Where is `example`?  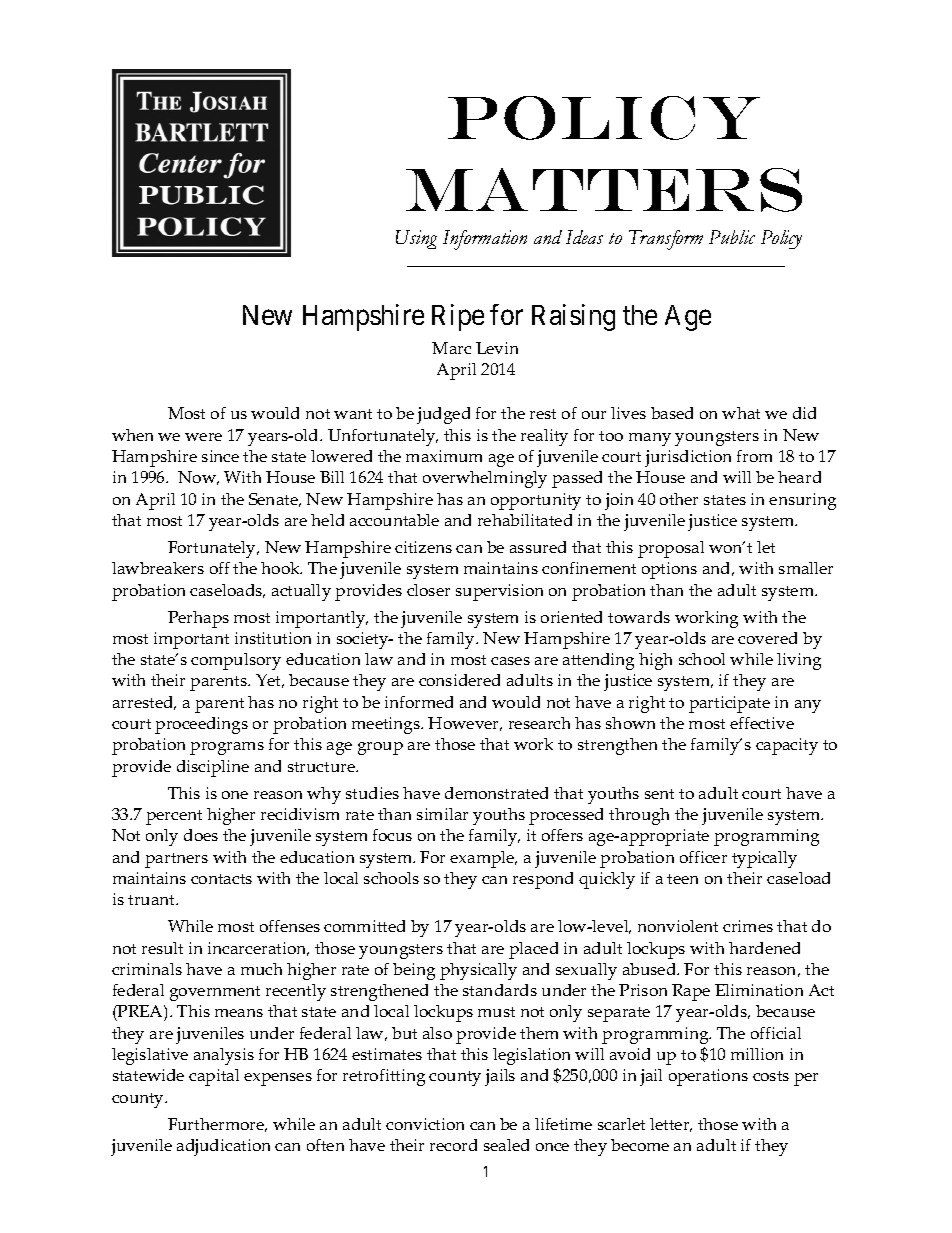
example is located at coordinates (483, 859).
